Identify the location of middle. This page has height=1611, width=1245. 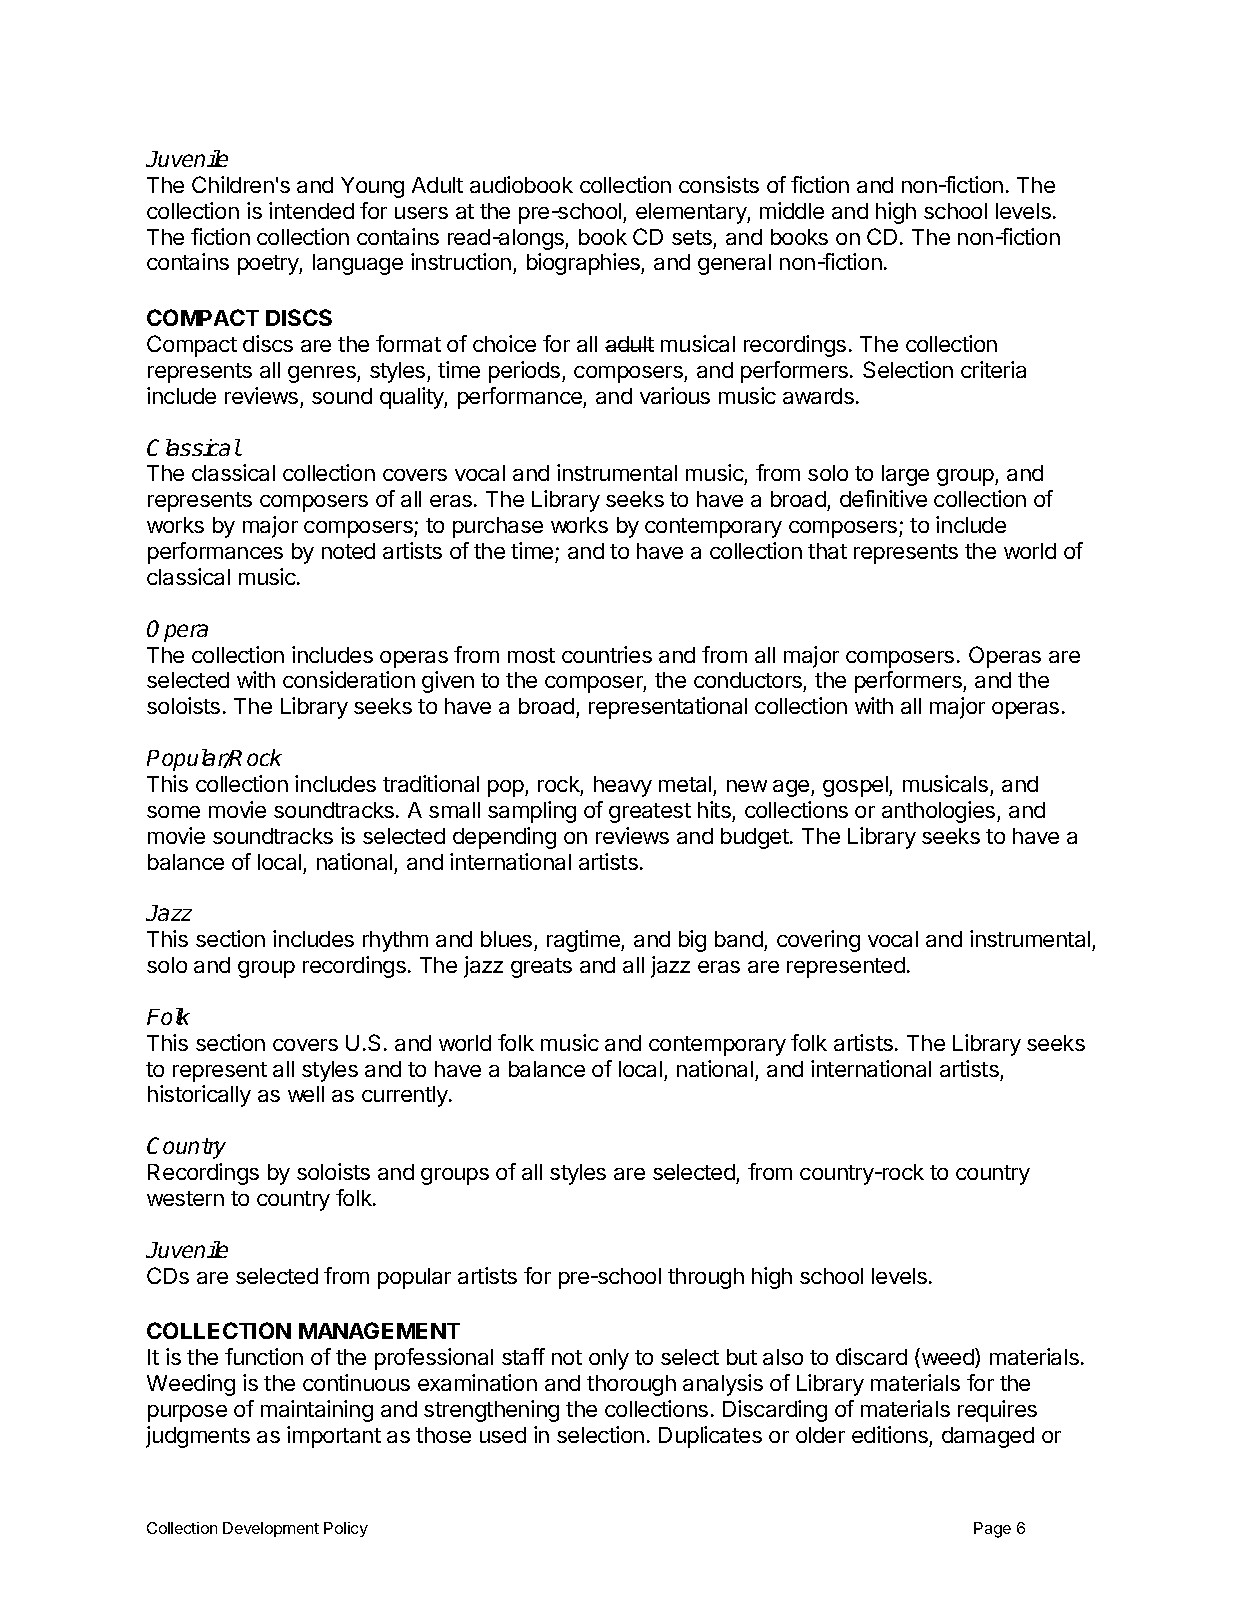
(792, 210).
